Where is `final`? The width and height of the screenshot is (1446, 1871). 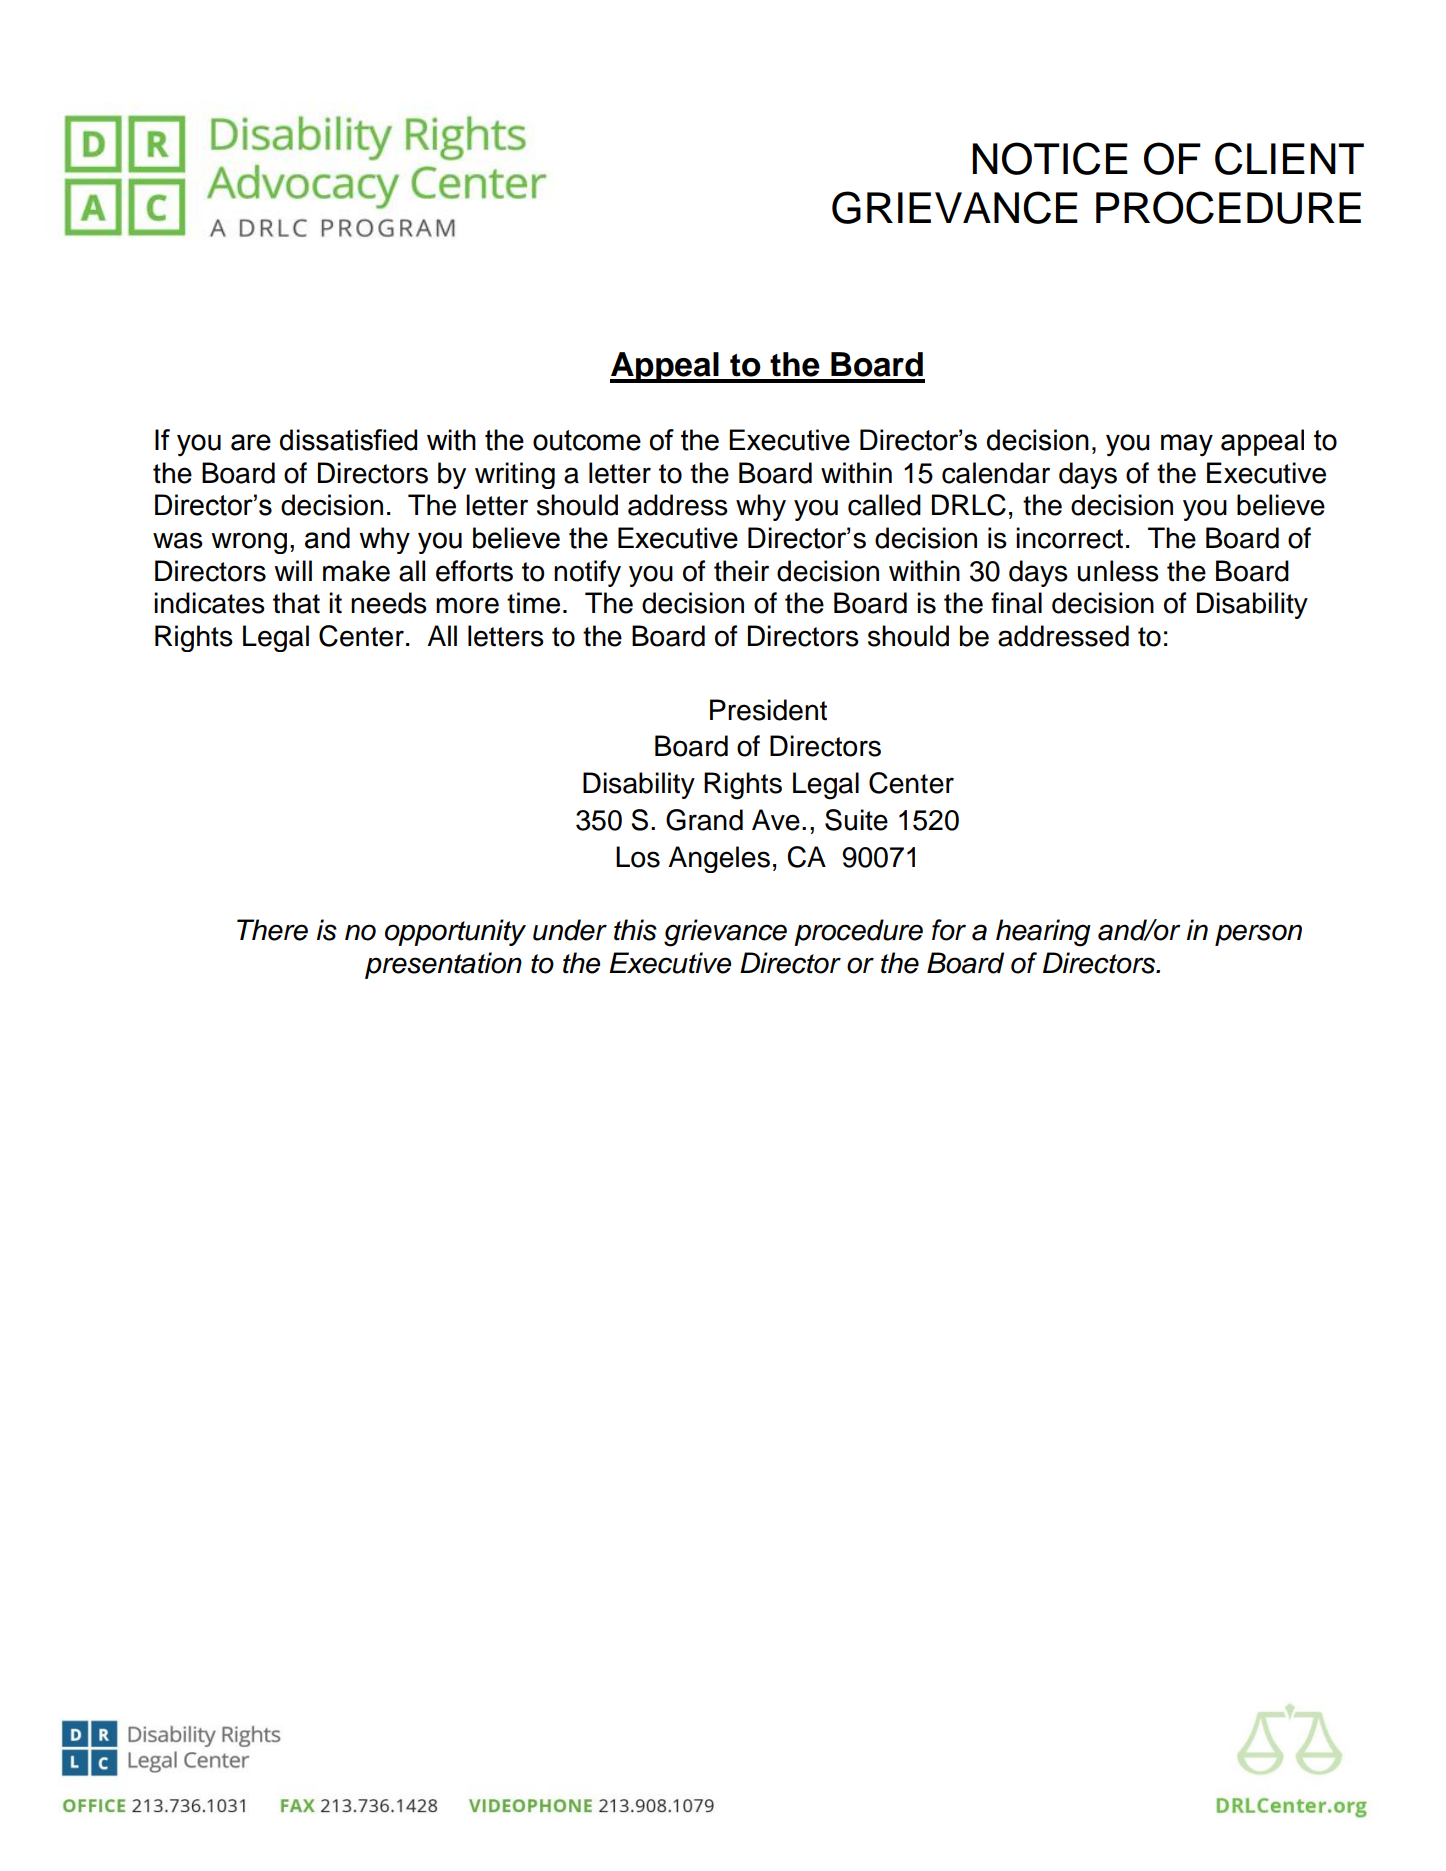 final is located at coordinates (1016, 603).
